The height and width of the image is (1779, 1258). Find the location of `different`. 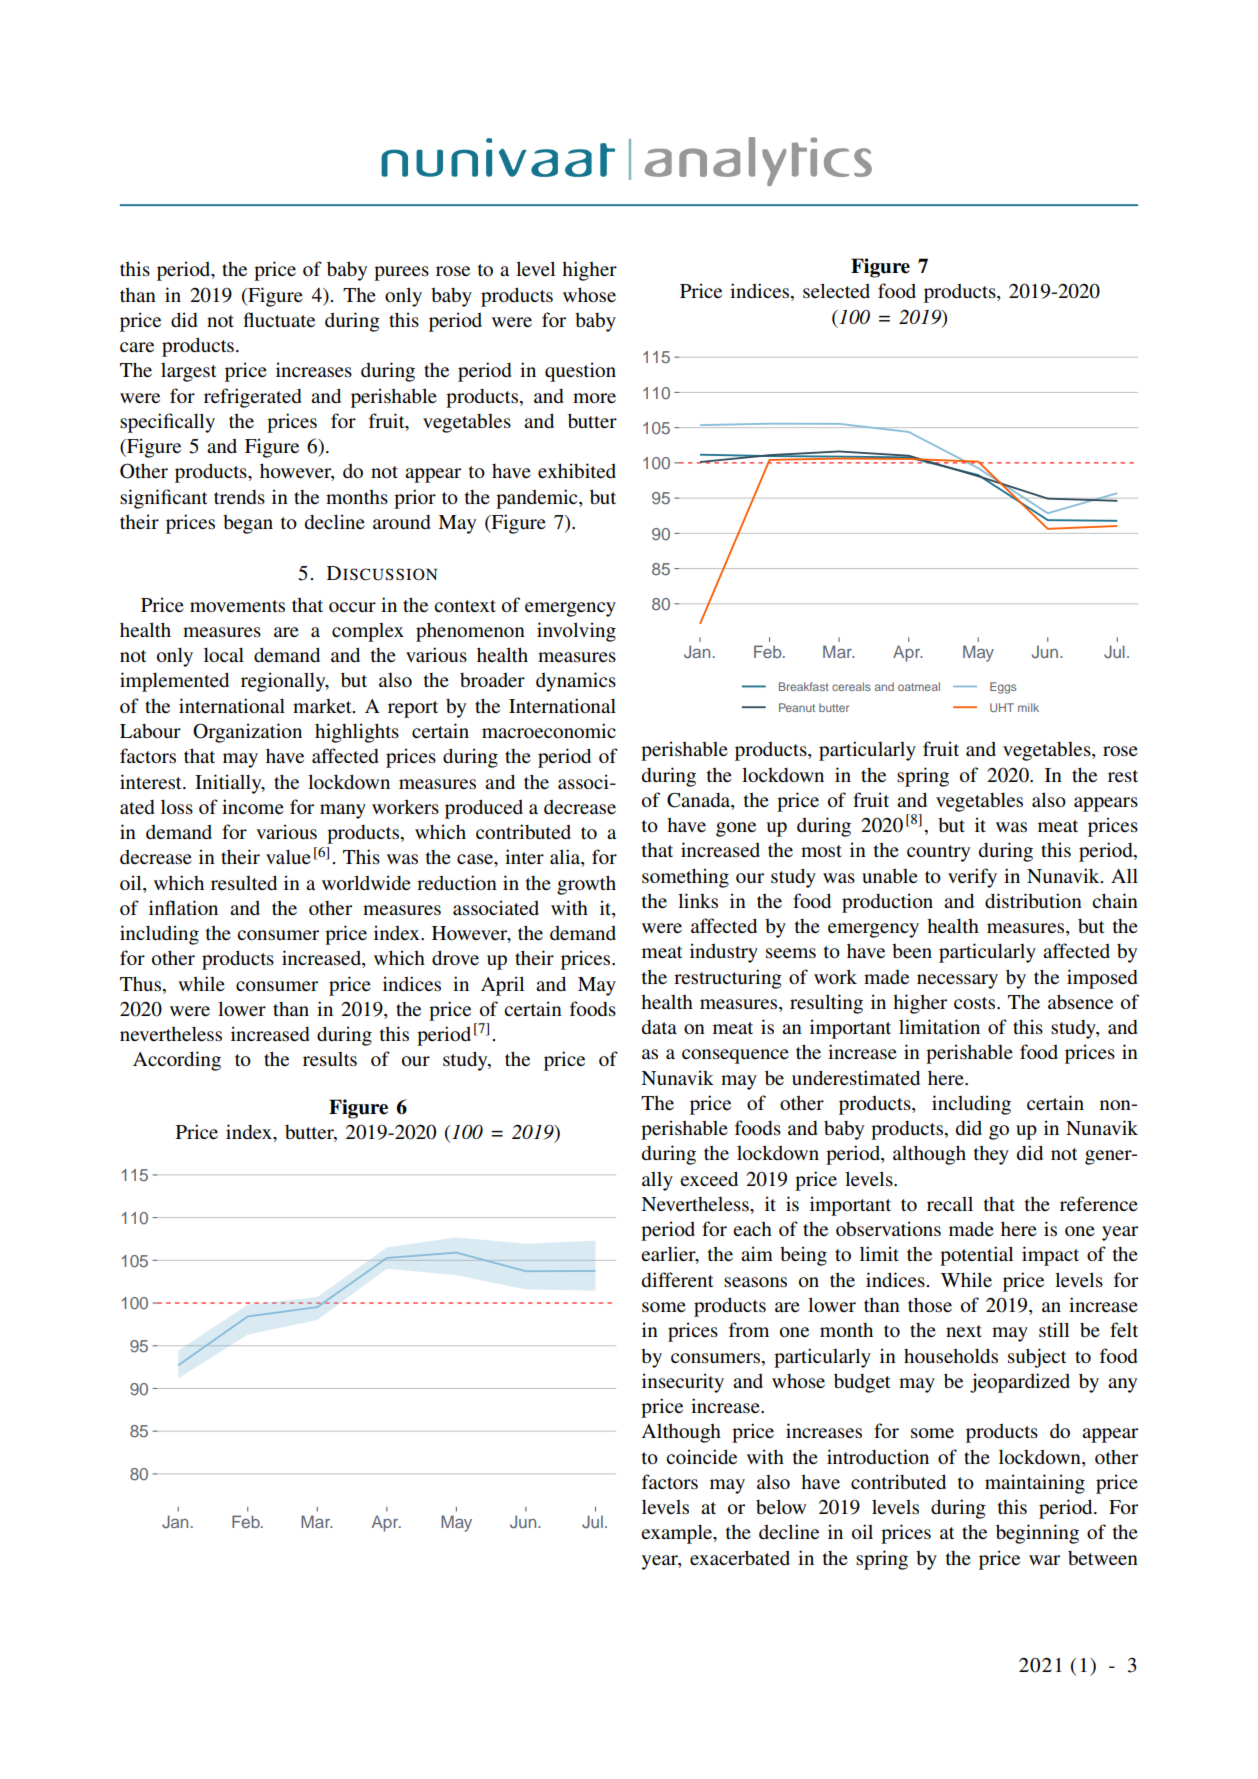

different is located at coordinates (678, 1279).
